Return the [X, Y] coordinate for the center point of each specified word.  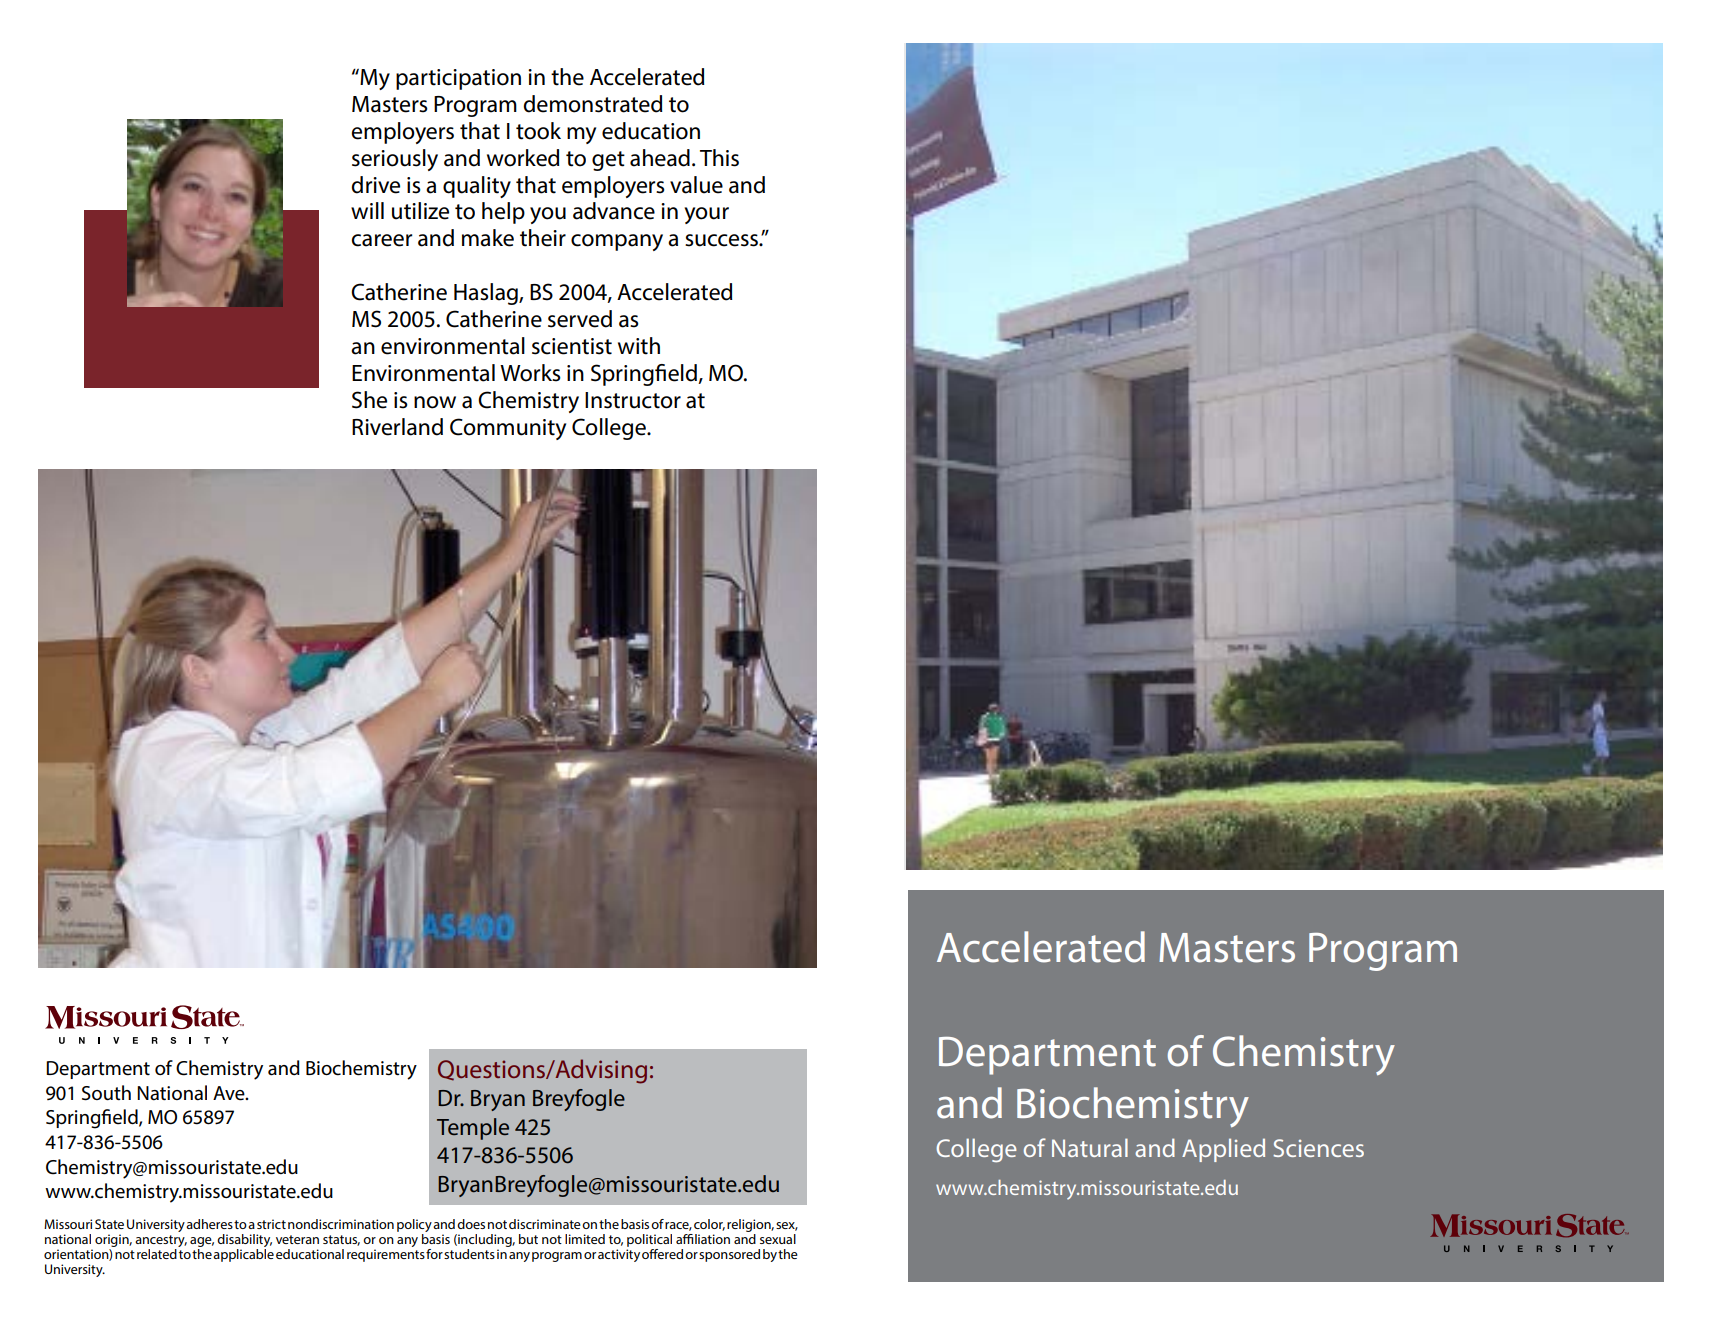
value [696, 185]
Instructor [633, 400]
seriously [395, 160]
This [719, 158]
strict [271, 1224]
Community [508, 429]
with [639, 346]
